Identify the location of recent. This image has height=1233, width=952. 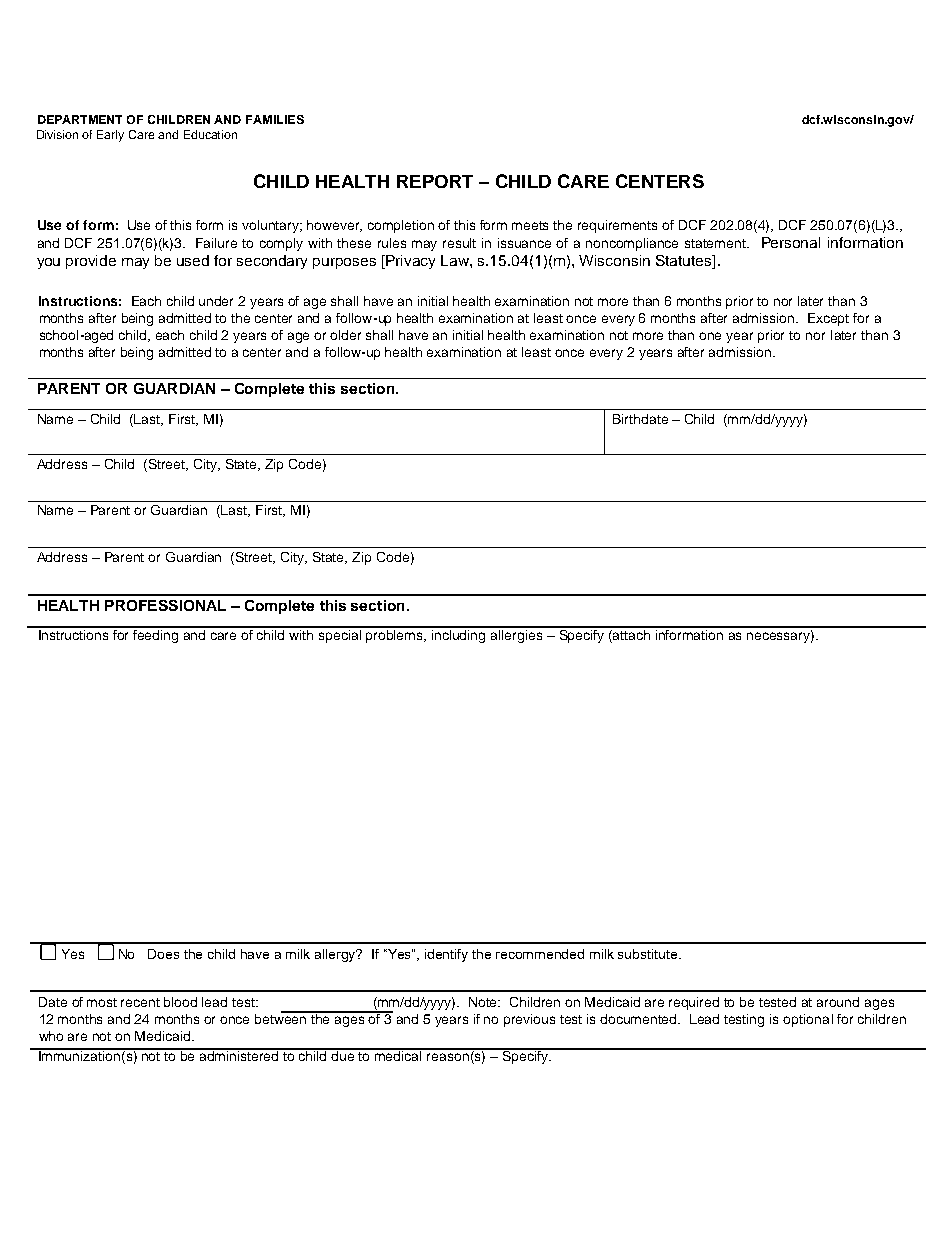
(140, 1002).
